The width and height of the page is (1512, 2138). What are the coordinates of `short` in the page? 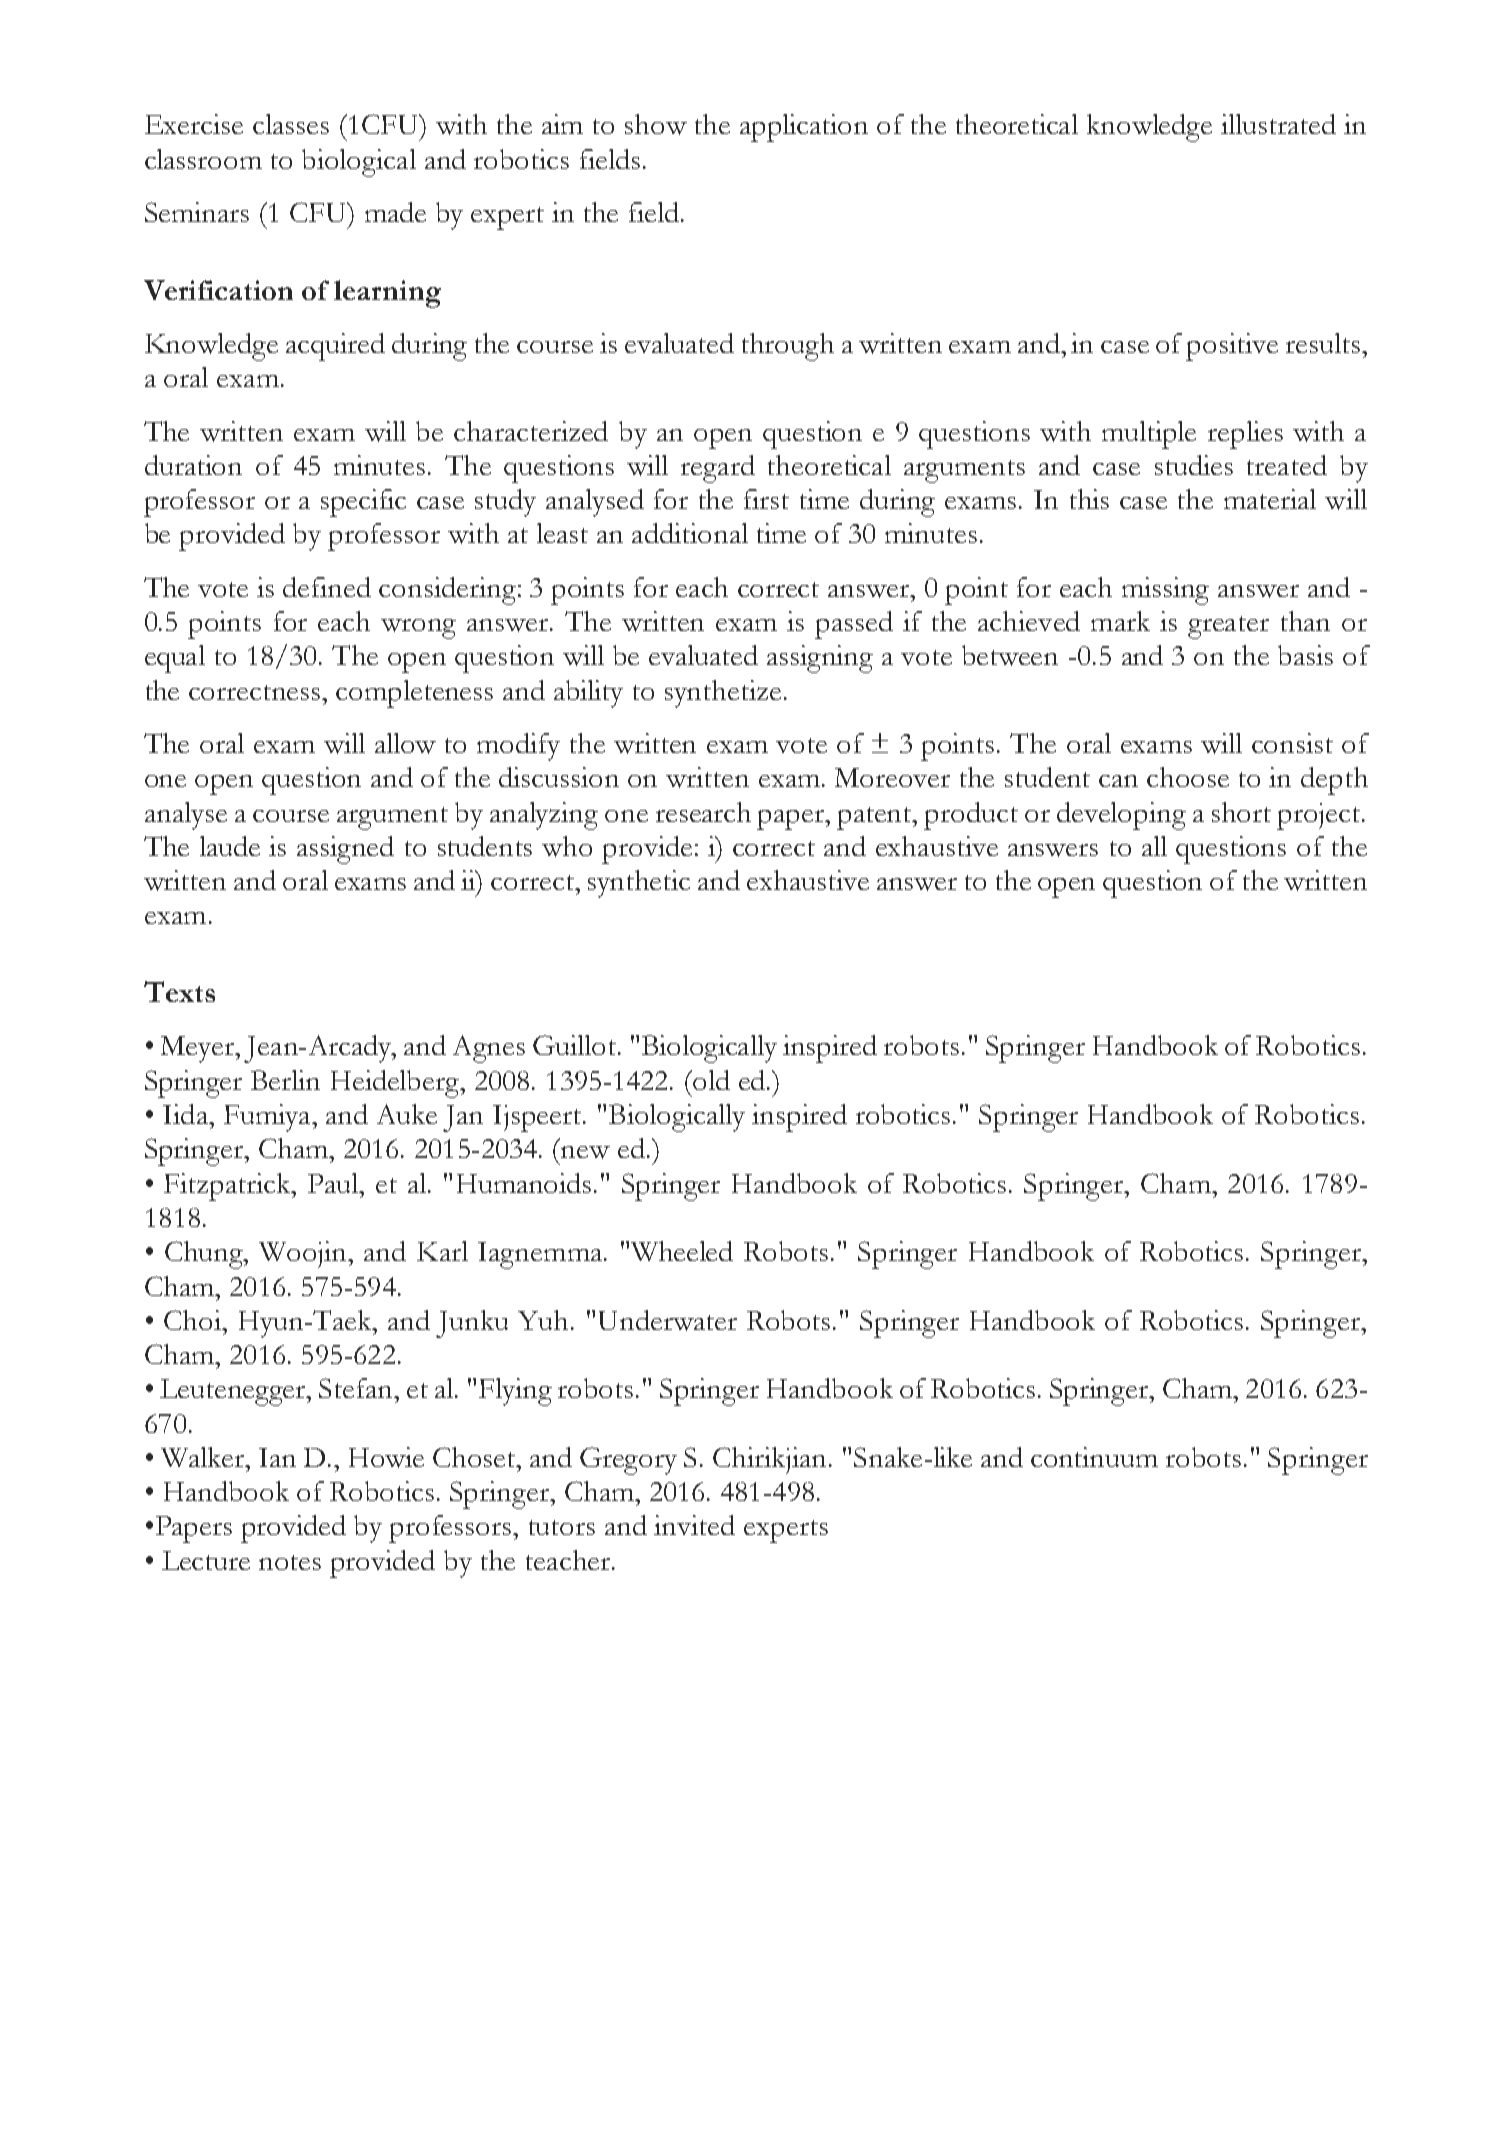 It's located at (1241, 812).
